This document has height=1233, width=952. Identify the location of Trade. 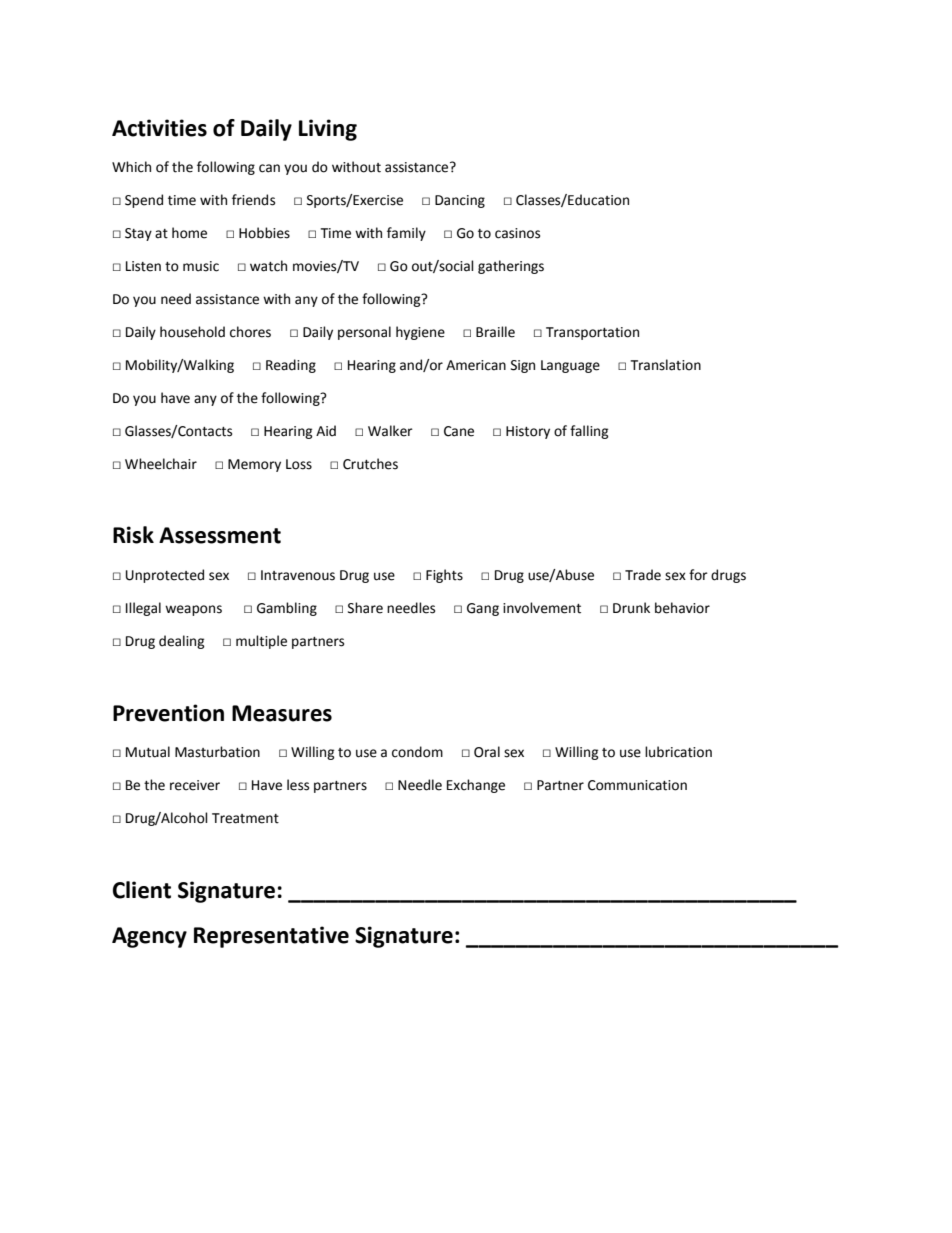
(643, 575).
